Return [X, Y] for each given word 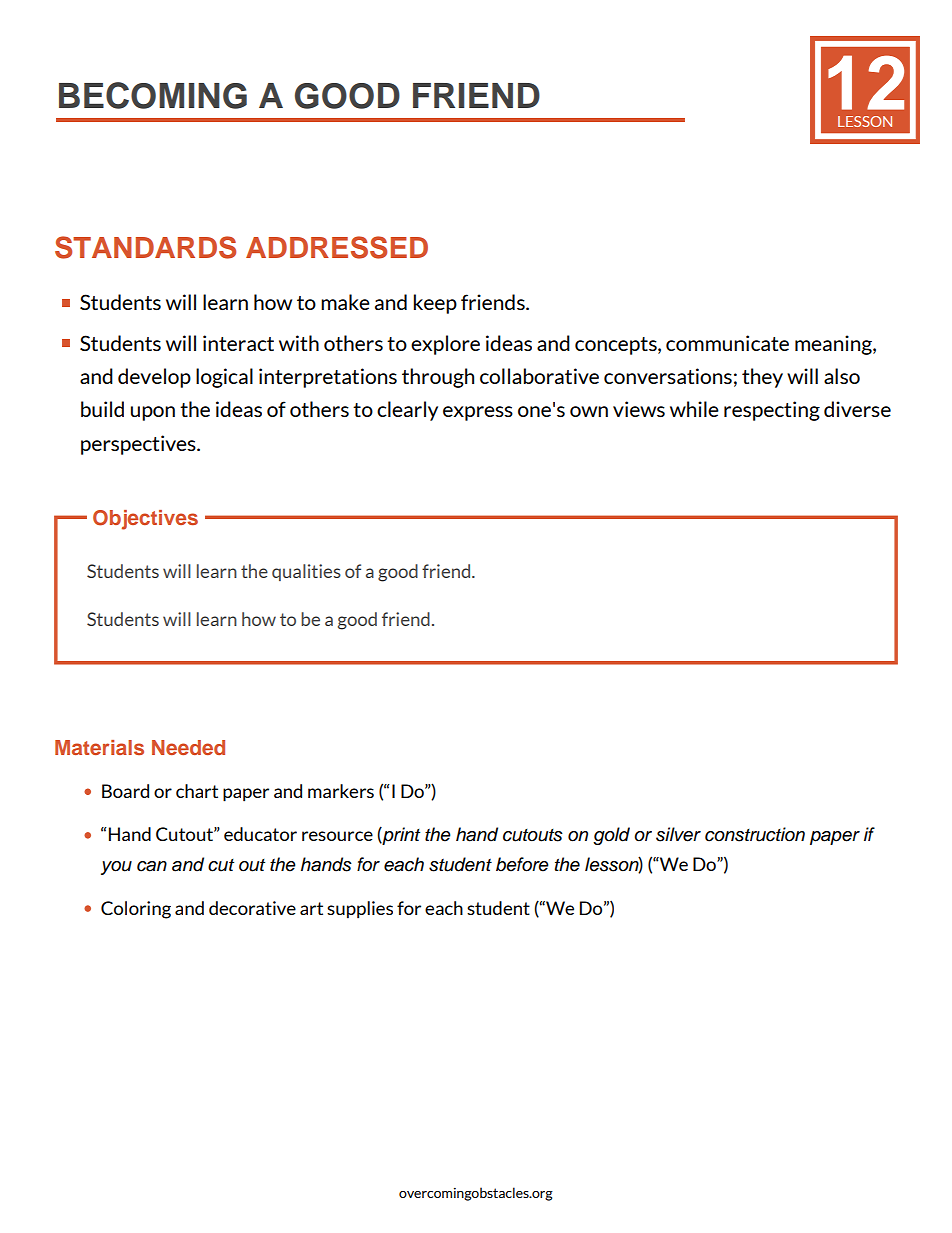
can [152, 866]
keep [435, 304]
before [522, 864]
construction [755, 834]
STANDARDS [145, 247]
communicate [727, 343]
